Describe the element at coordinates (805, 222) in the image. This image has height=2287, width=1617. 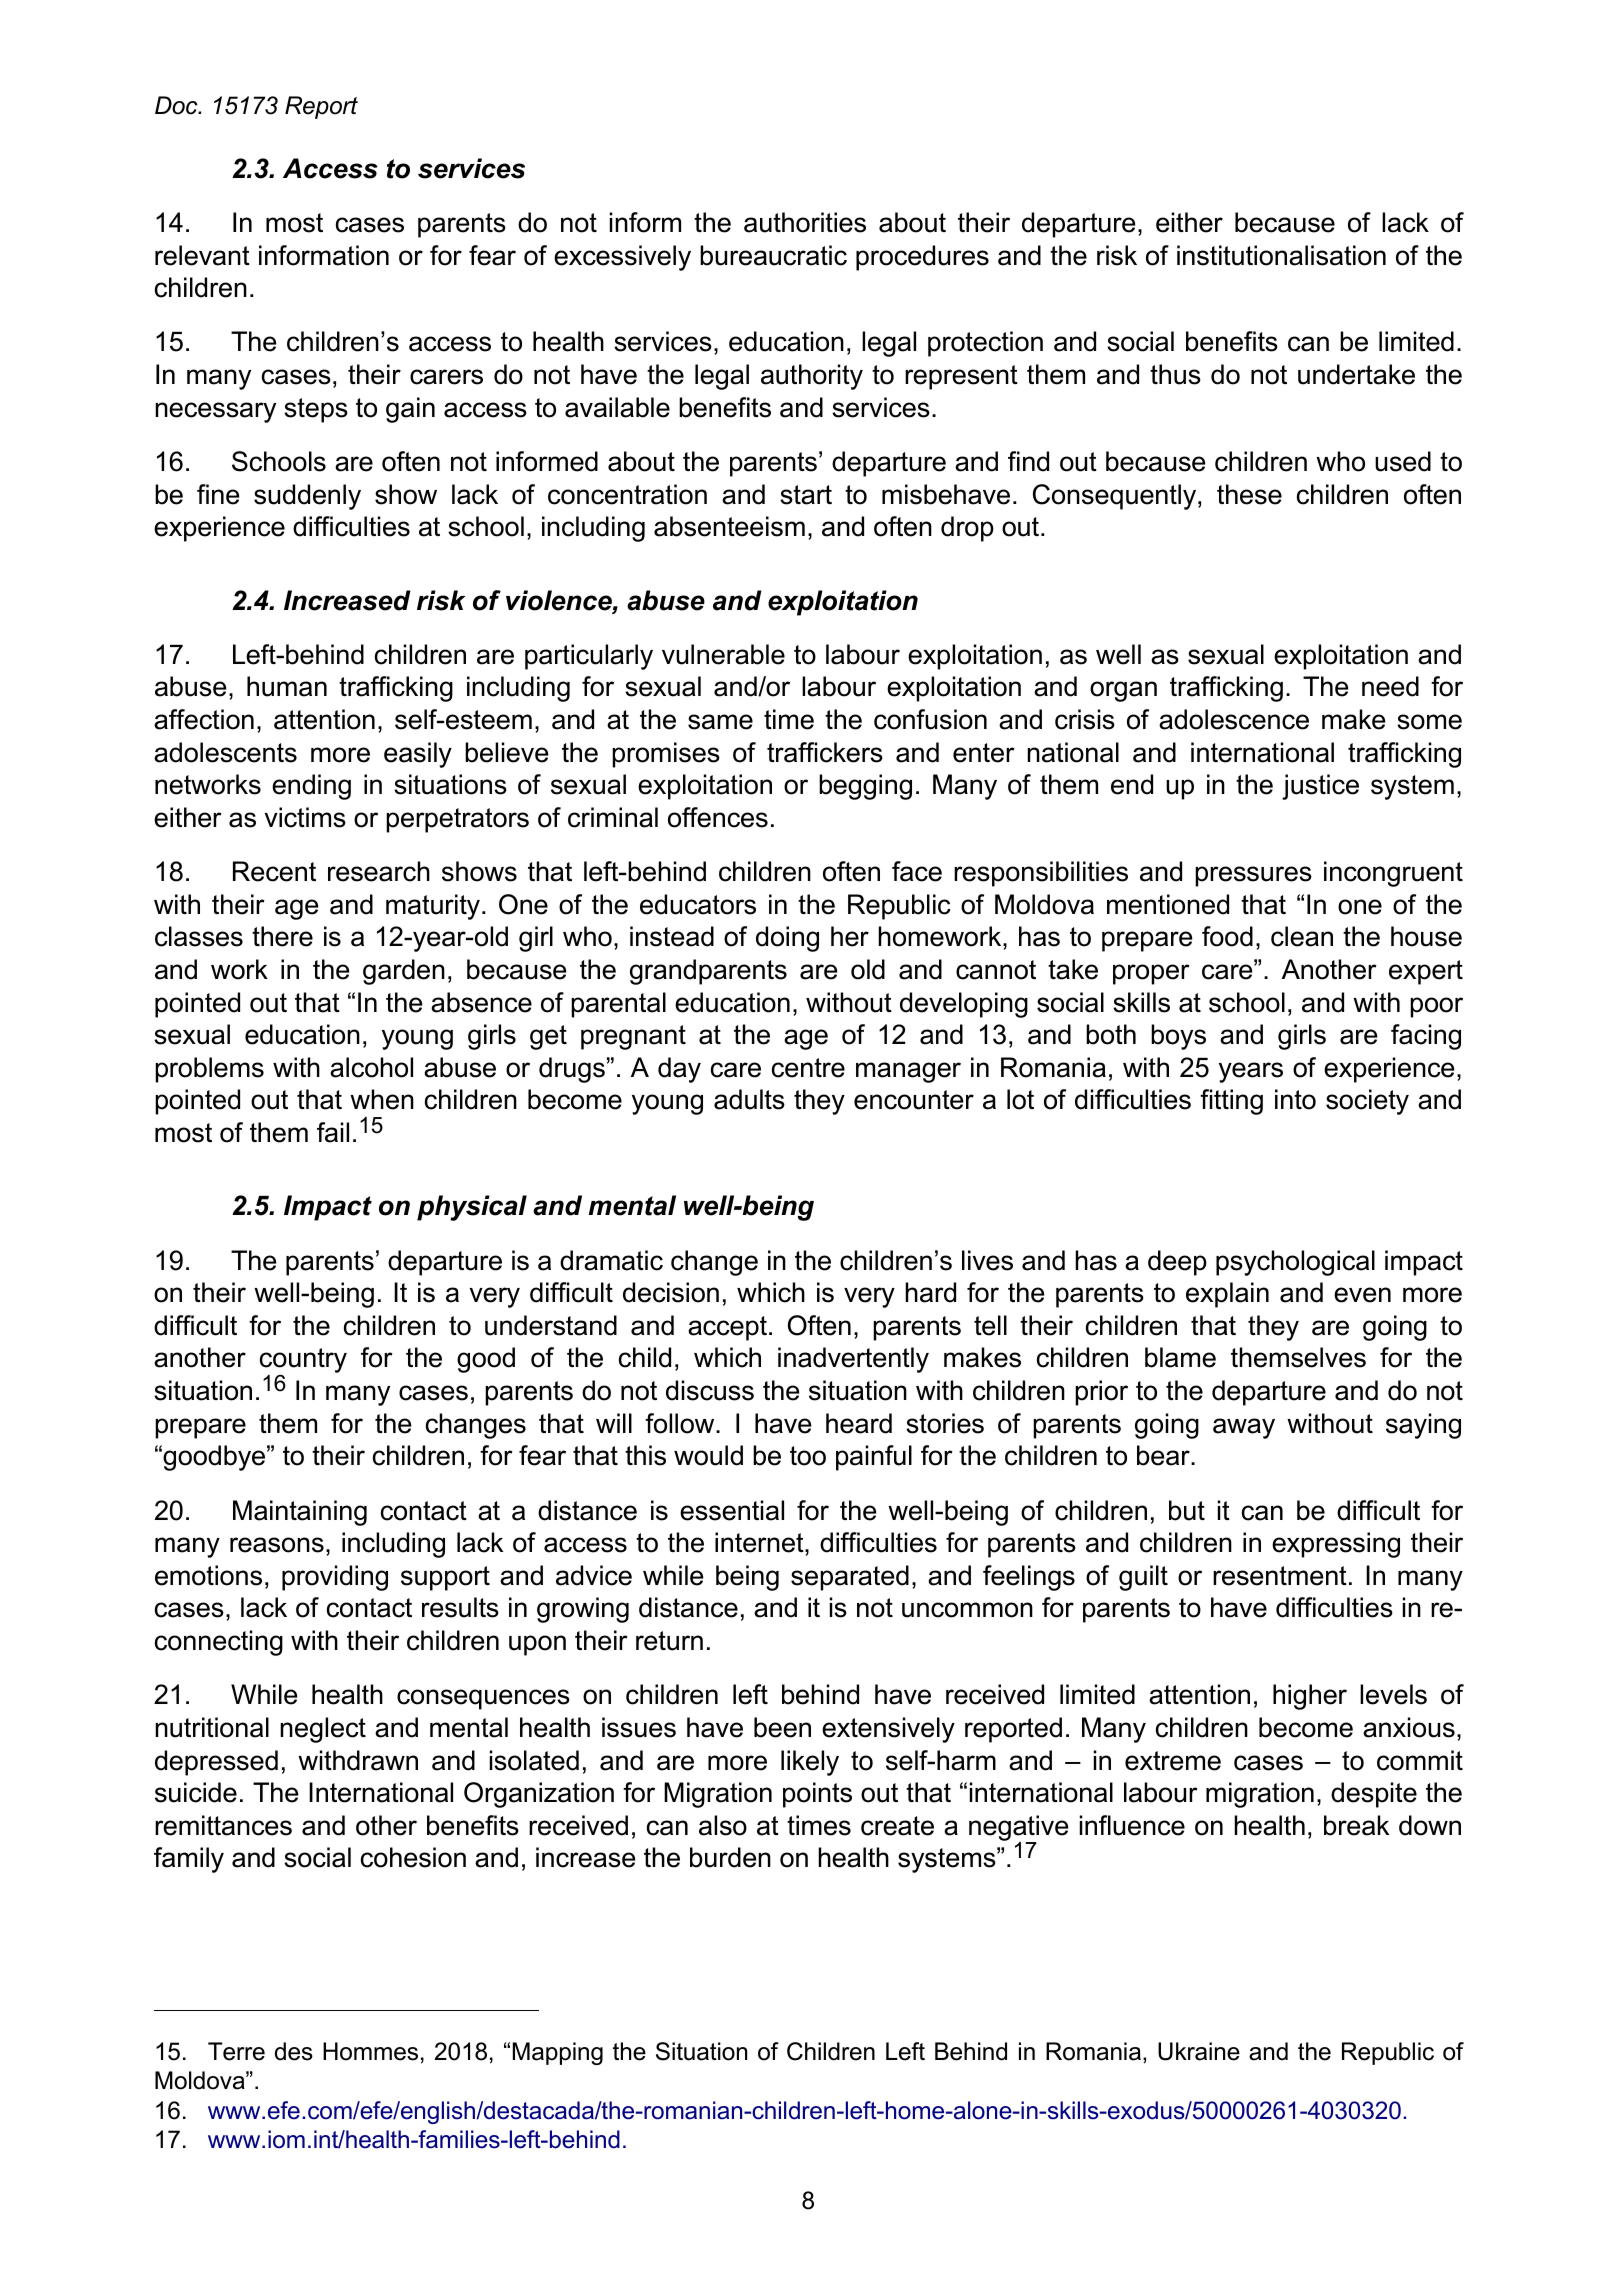
I see `authorities` at that location.
